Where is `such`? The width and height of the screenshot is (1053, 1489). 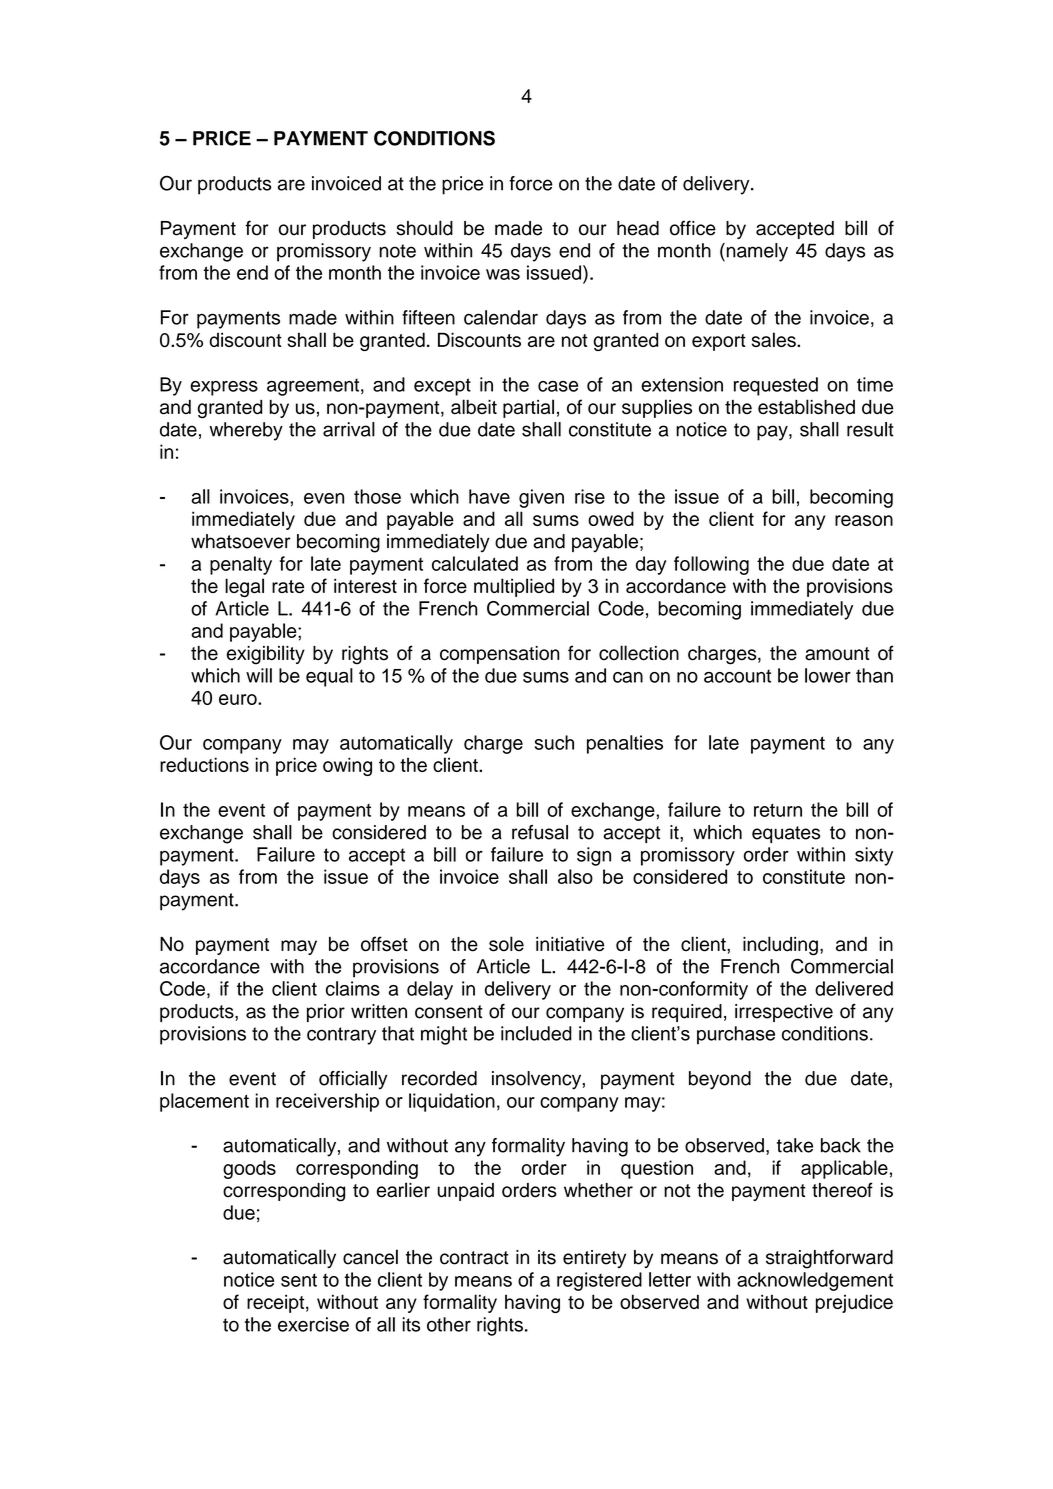 such is located at coordinates (554, 742).
